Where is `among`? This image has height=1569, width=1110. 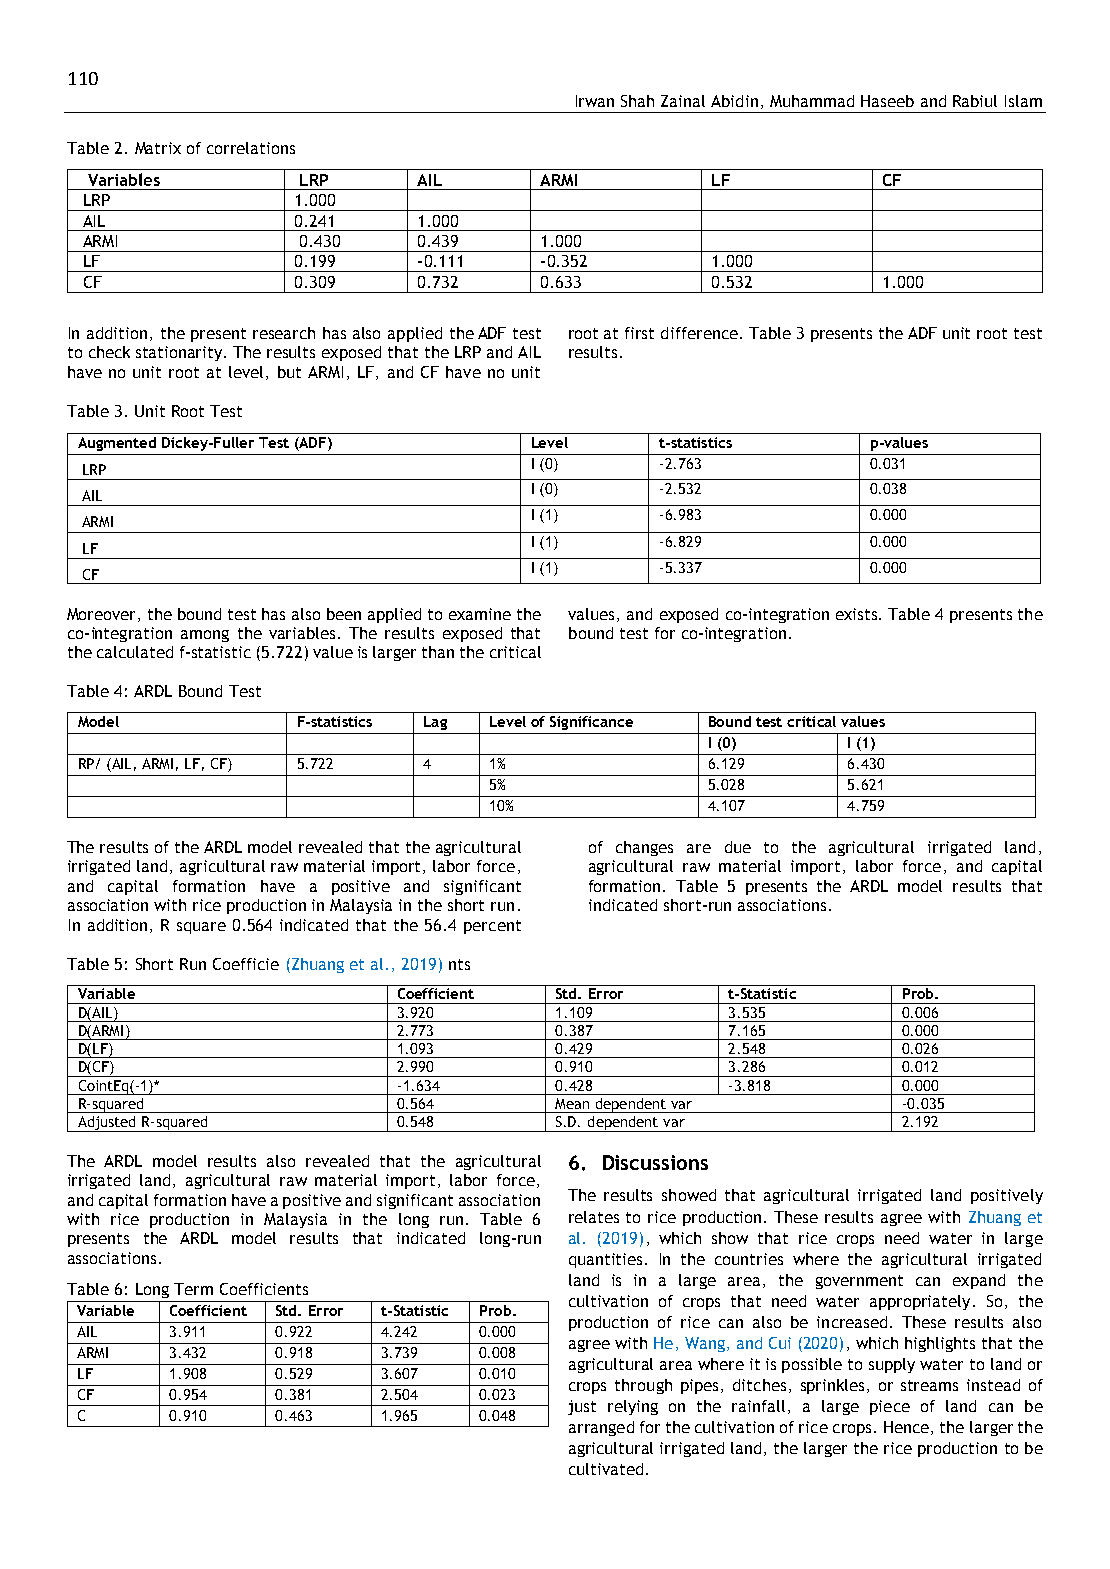 among is located at coordinates (205, 636).
